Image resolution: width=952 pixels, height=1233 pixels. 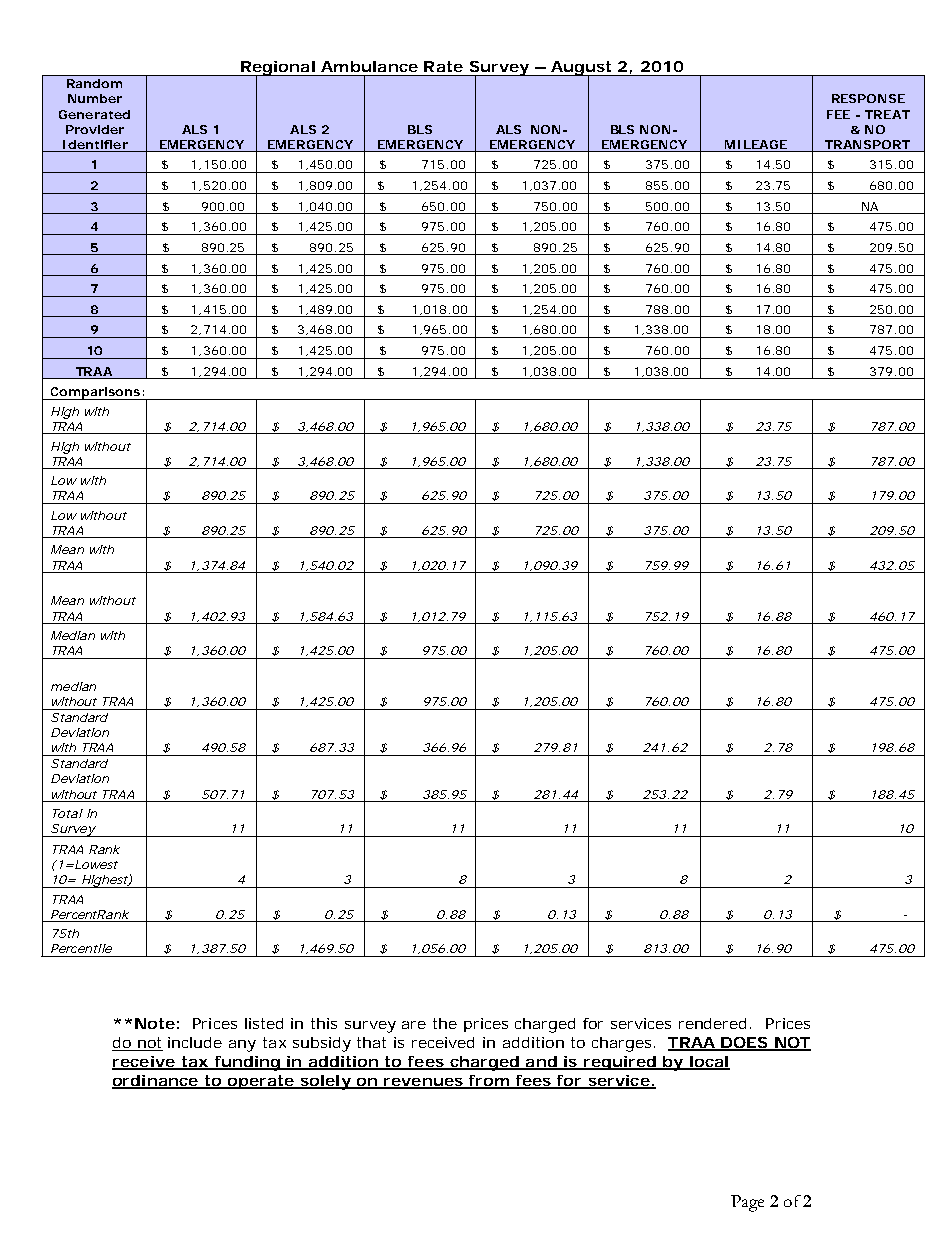 I want to click on Number, so click(x=95, y=98).
